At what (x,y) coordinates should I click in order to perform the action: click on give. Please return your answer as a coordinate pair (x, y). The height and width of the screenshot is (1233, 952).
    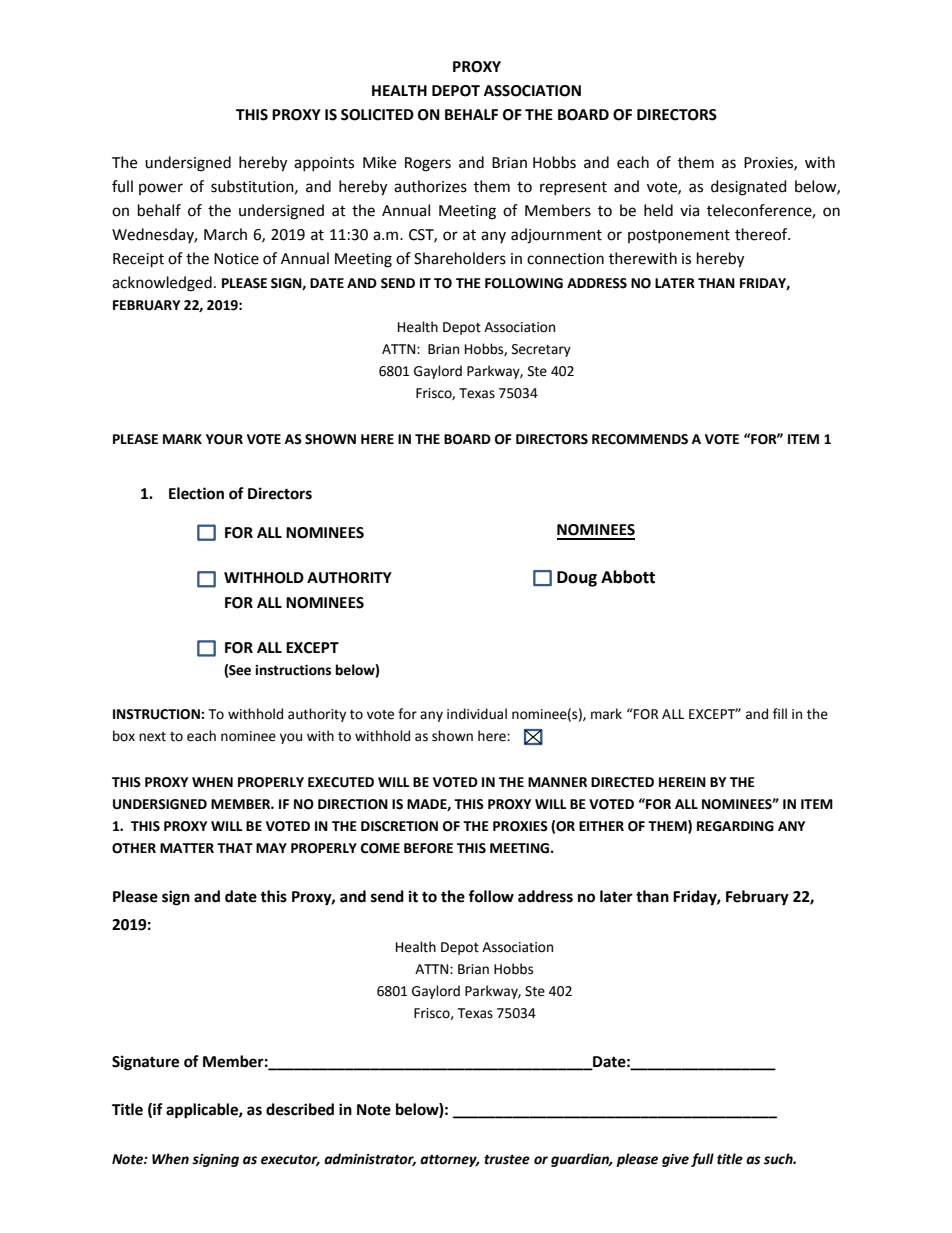
    Looking at the image, I should click on (675, 1160).
